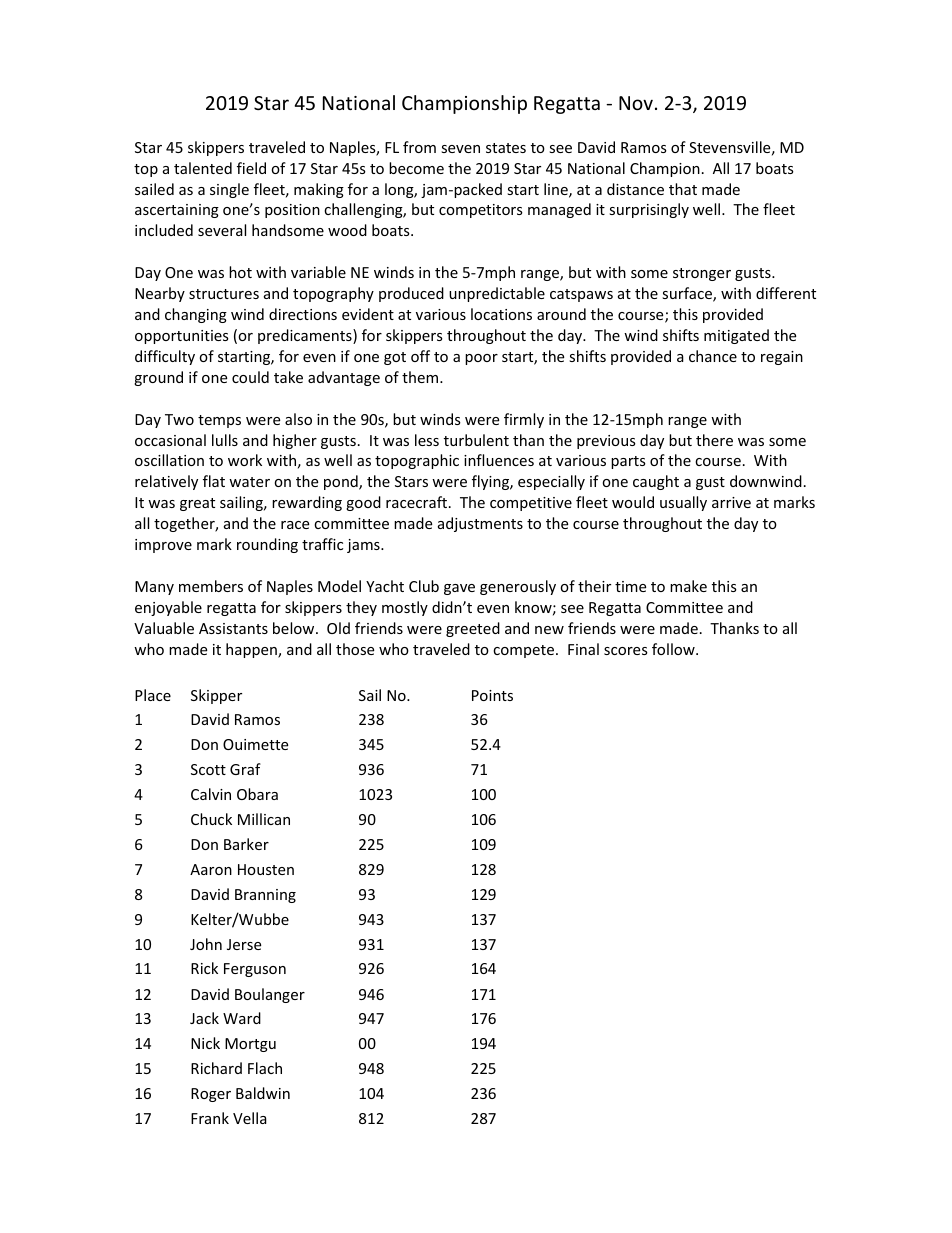 Image resolution: width=952 pixels, height=1233 pixels. What do you see at coordinates (473, 629) in the document?
I see `greeted` at bounding box center [473, 629].
